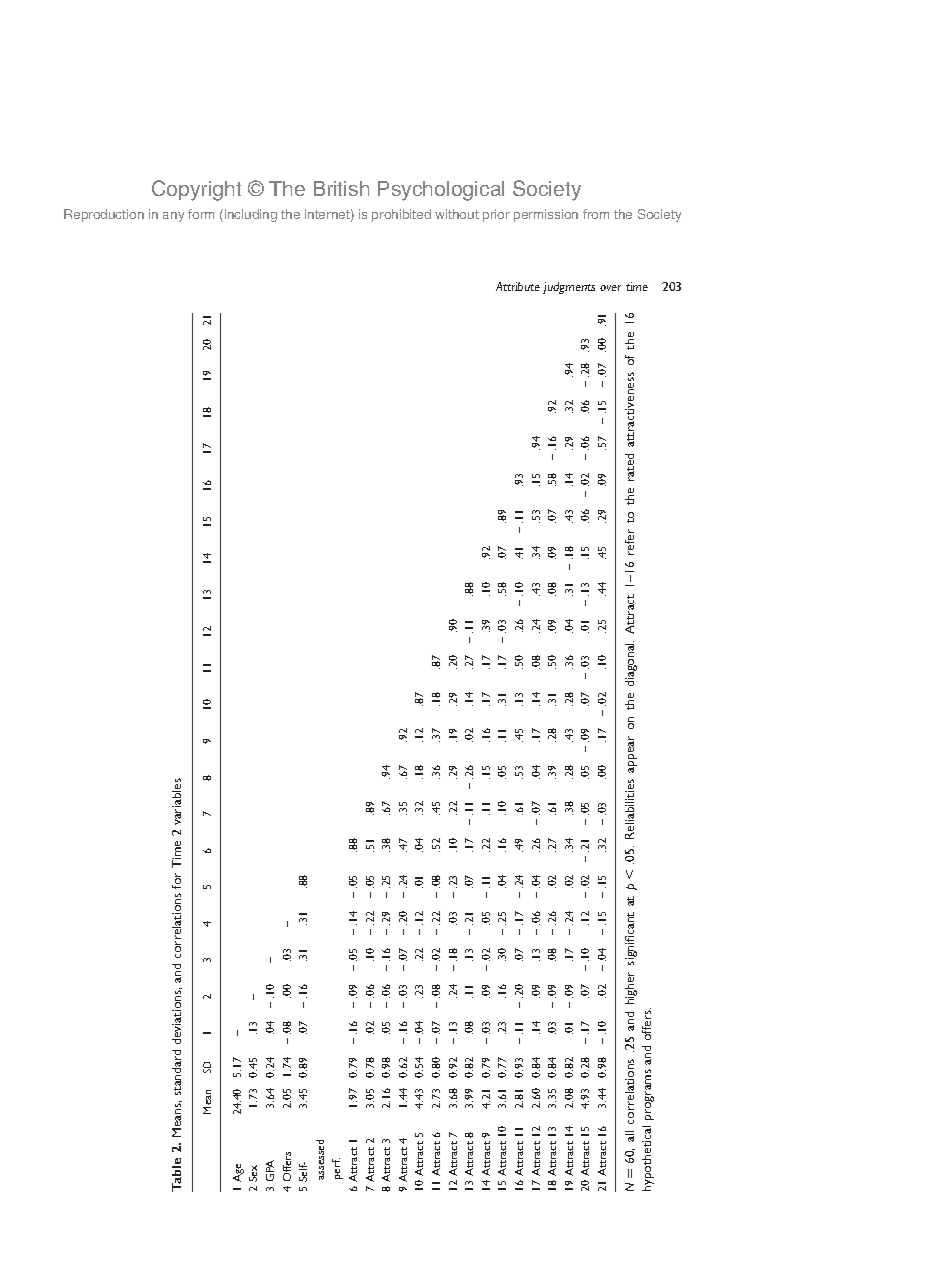  What do you see at coordinates (441, 191) in the page?
I see `Psychological` at bounding box center [441, 191].
